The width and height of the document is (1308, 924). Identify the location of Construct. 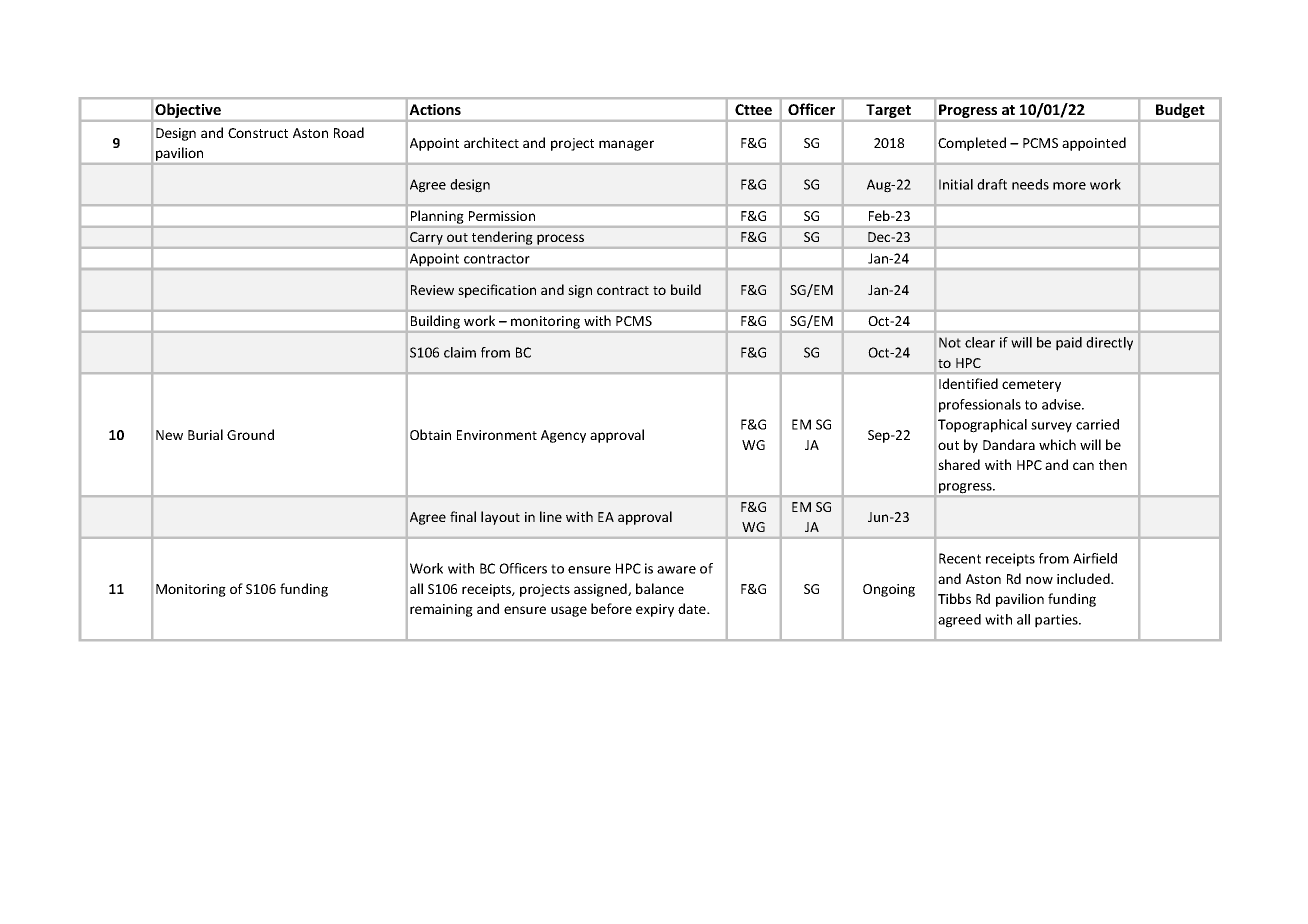
(258, 133).
